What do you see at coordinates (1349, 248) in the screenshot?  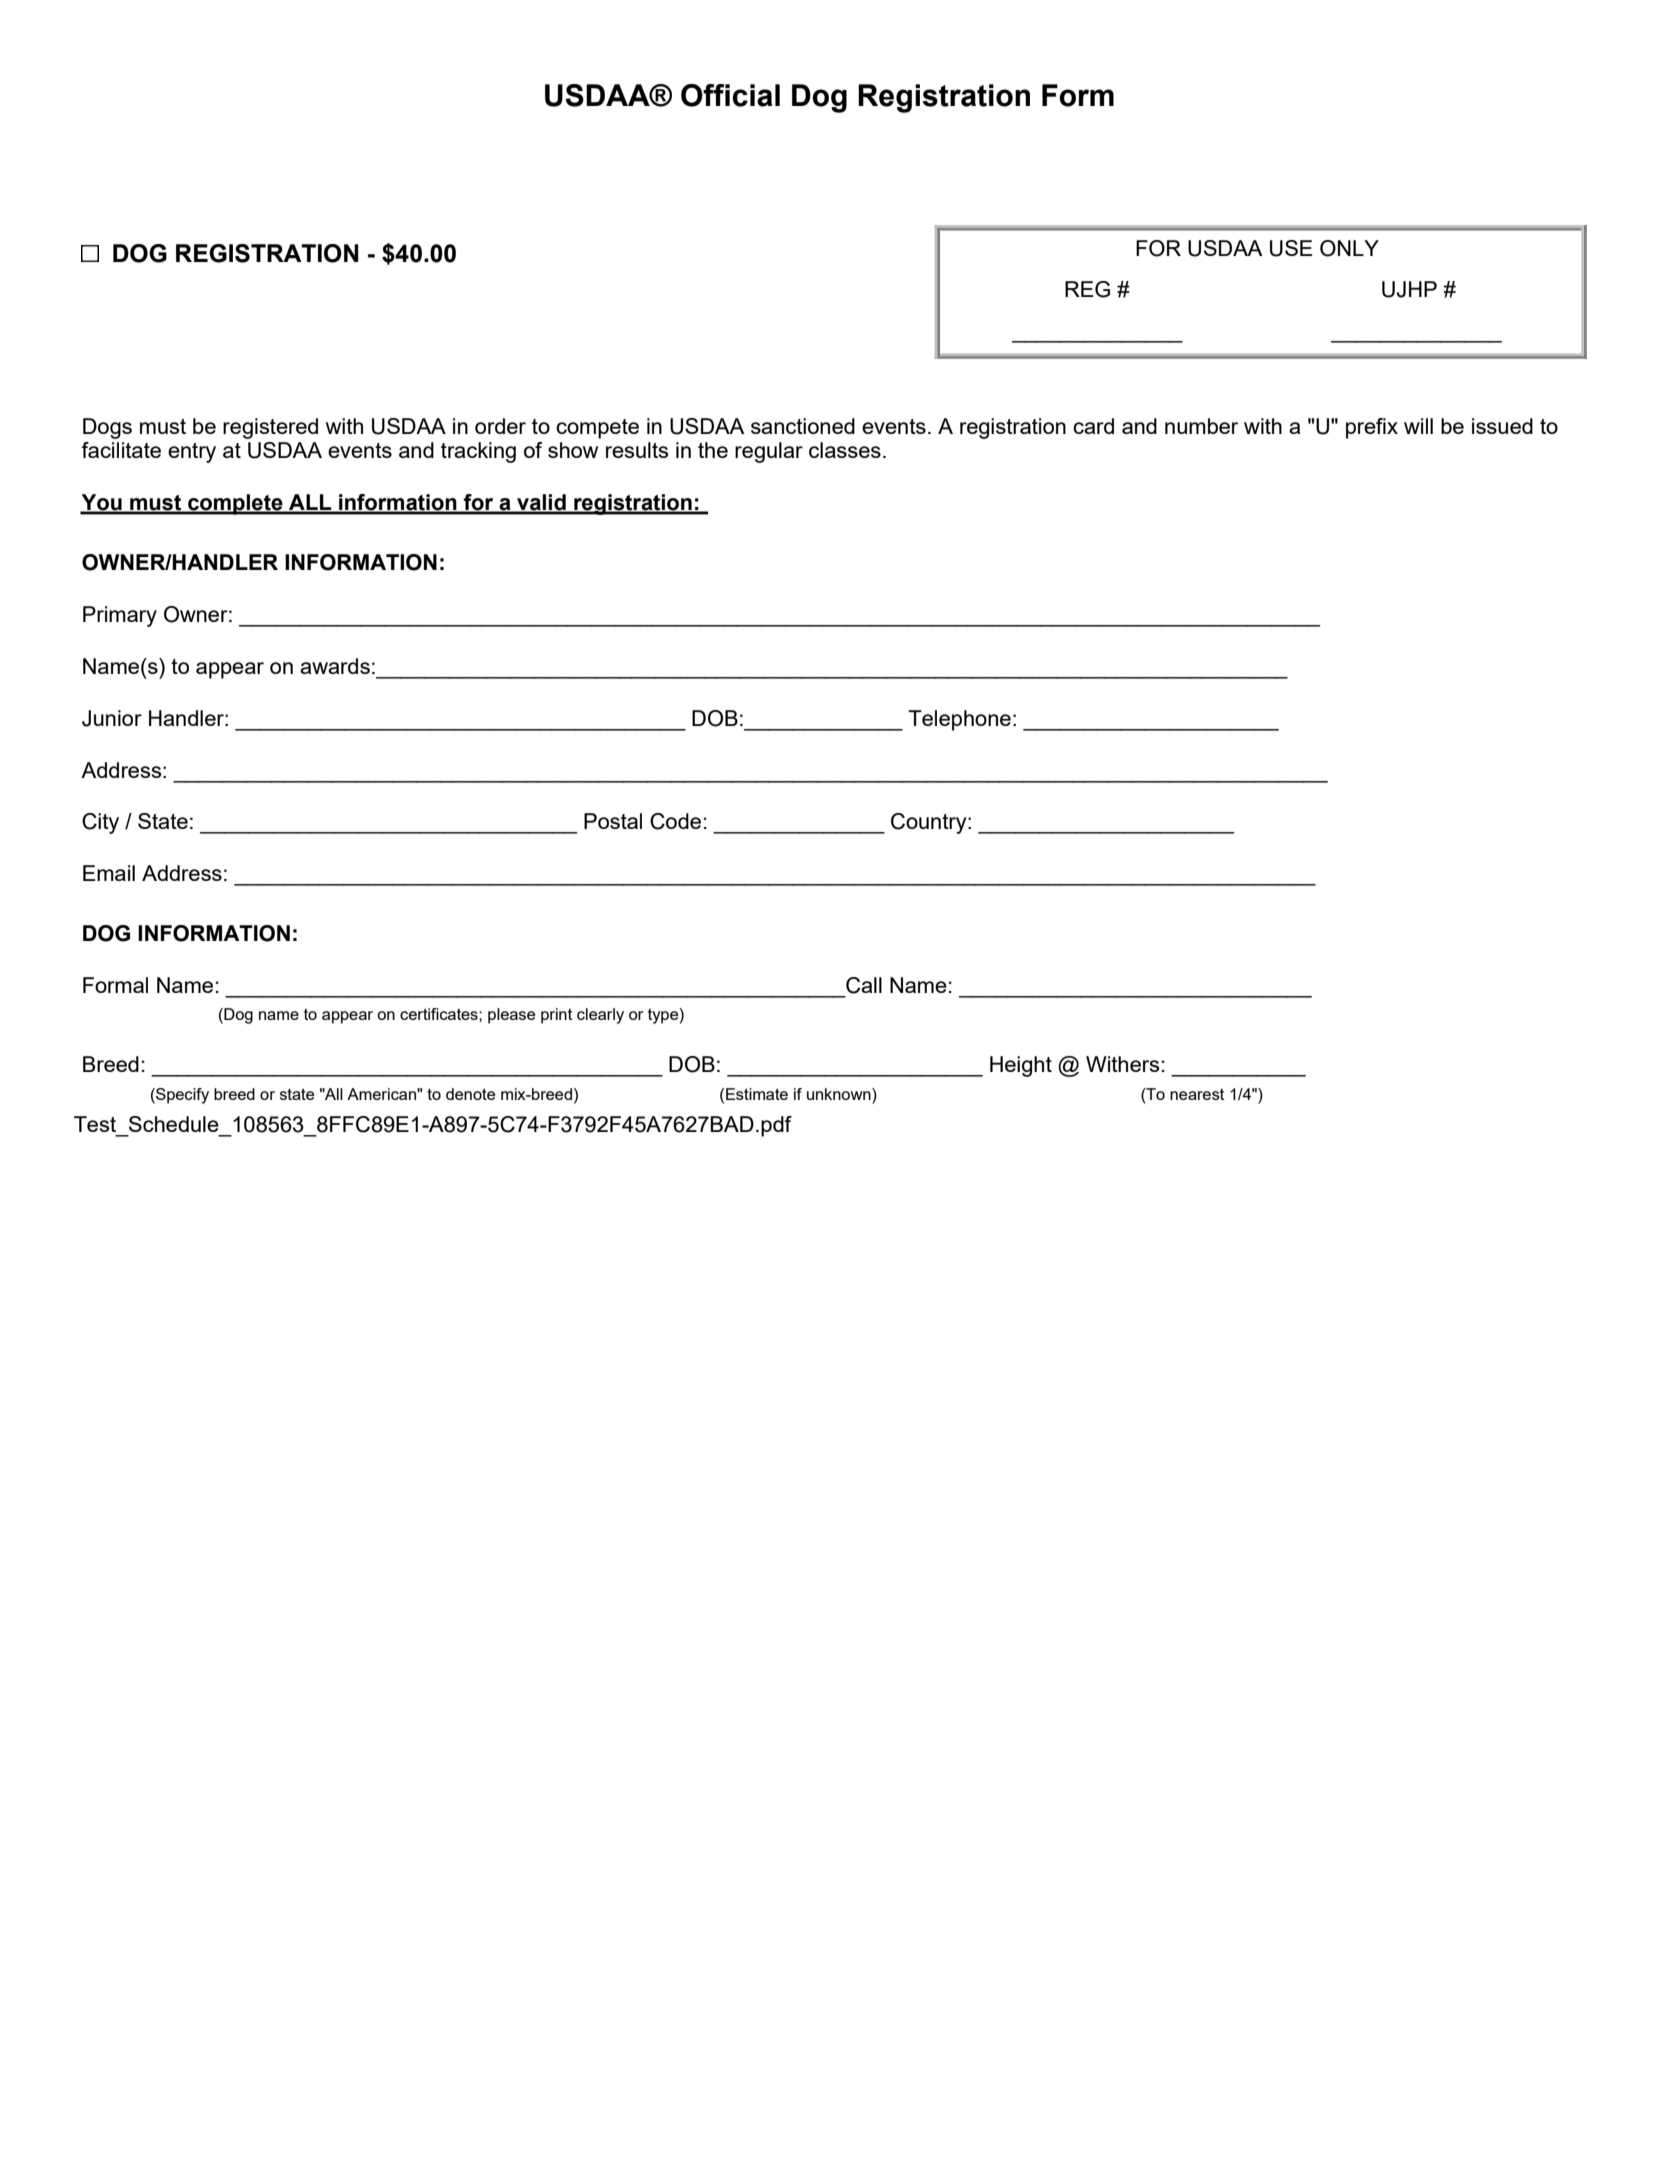 I see `ONLY` at bounding box center [1349, 248].
